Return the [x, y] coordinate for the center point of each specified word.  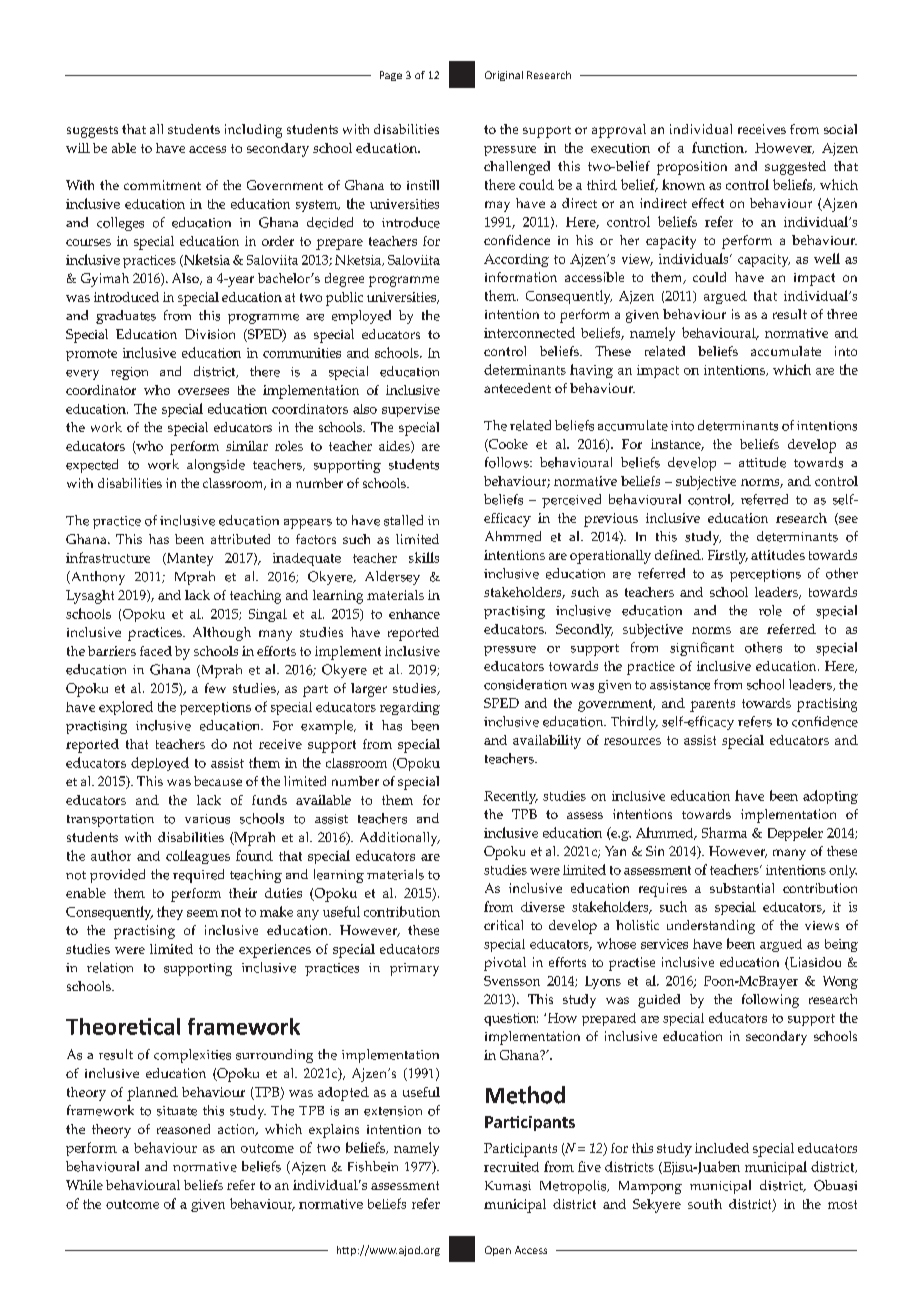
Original [504, 76]
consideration [525, 684]
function [719, 147]
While [84, 1185]
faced [156, 651]
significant [702, 649]
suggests [92, 132]
